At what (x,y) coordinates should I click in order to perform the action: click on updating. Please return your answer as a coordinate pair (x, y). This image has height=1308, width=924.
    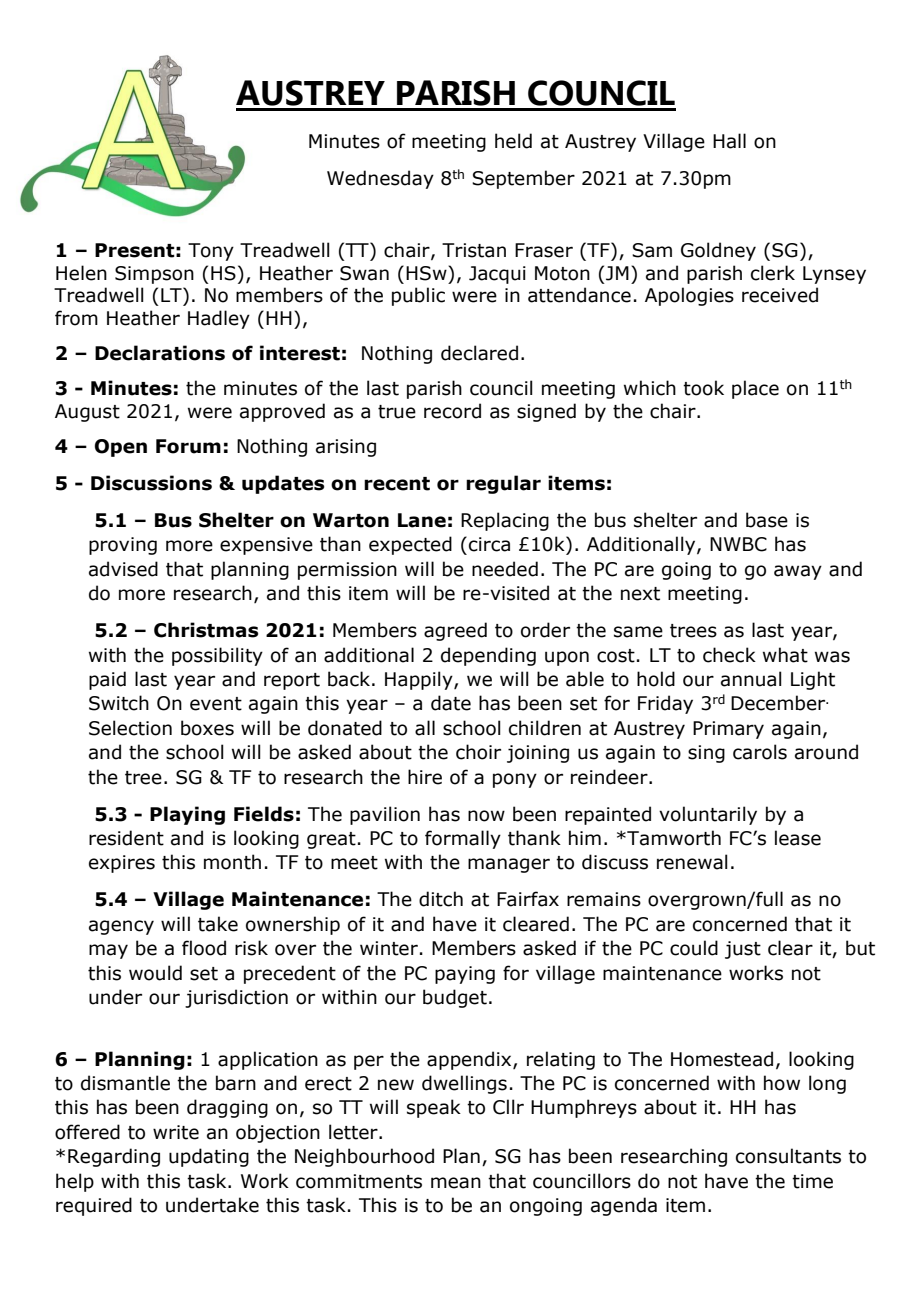
    Looking at the image, I should click on (209, 1157).
